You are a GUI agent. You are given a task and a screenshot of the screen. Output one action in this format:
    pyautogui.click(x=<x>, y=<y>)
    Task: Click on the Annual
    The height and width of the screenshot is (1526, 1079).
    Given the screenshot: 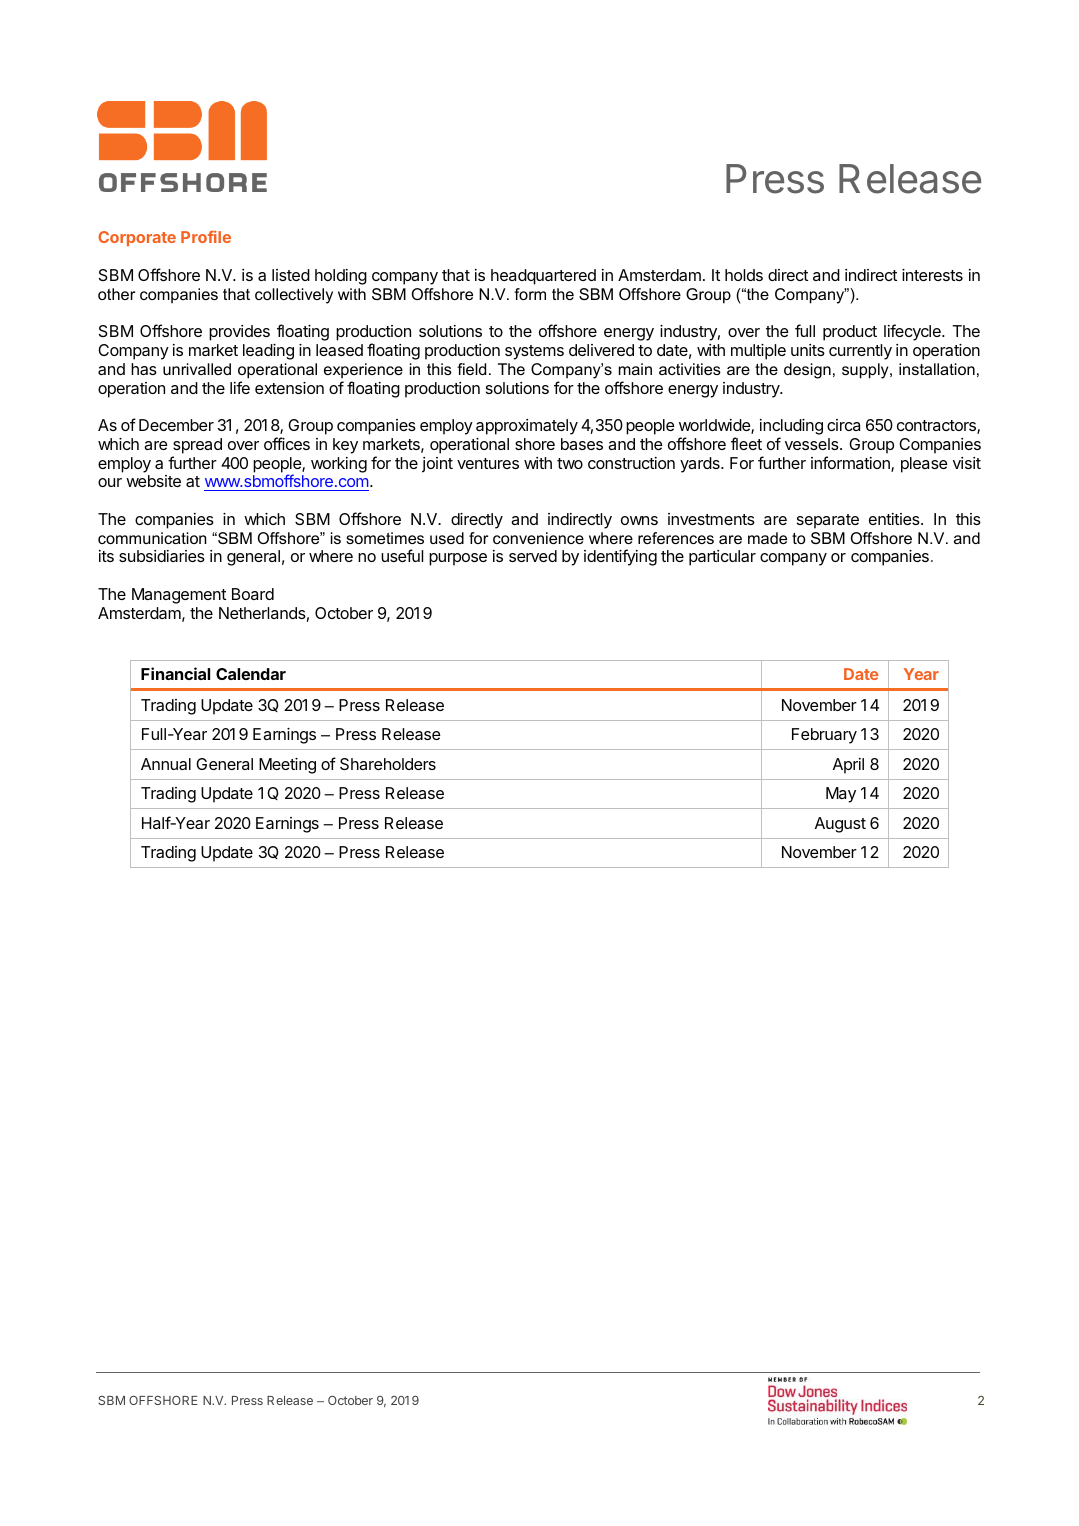 What is the action you would take?
    pyautogui.click(x=166, y=764)
